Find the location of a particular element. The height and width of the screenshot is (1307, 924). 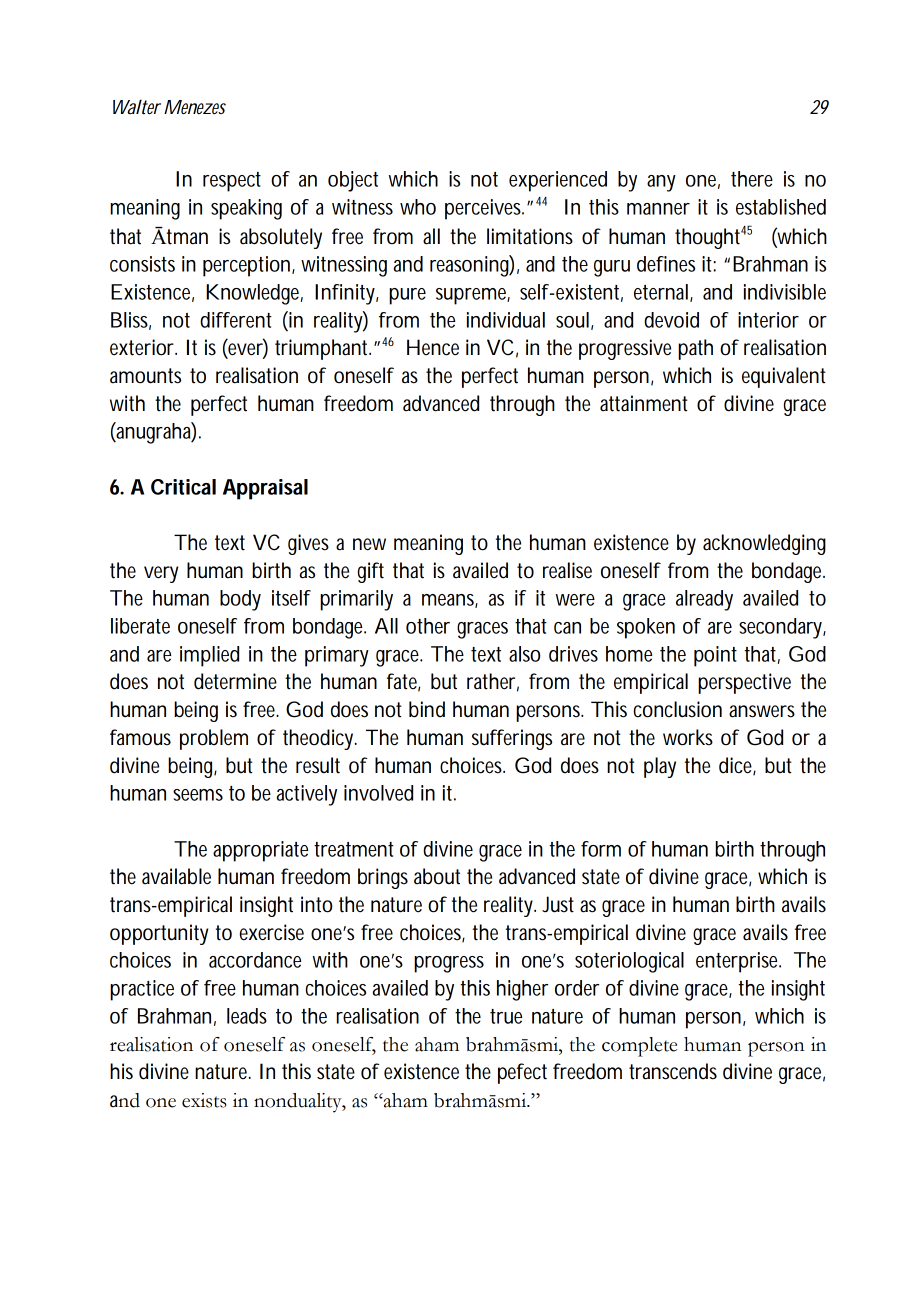

exists is located at coordinates (204, 1100).
